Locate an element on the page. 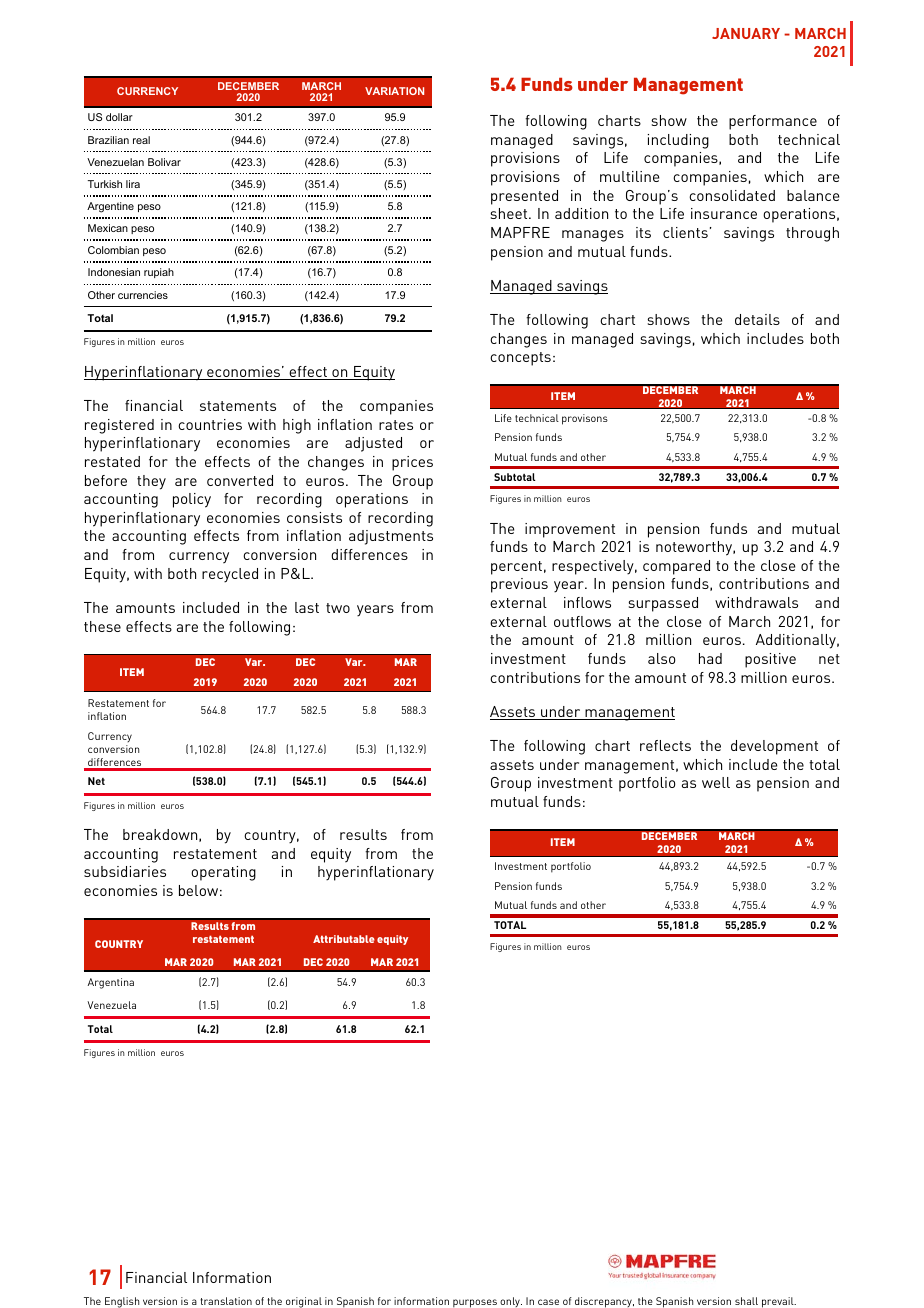 This document has height=1308, width=924. dollar is located at coordinates (119, 117).
